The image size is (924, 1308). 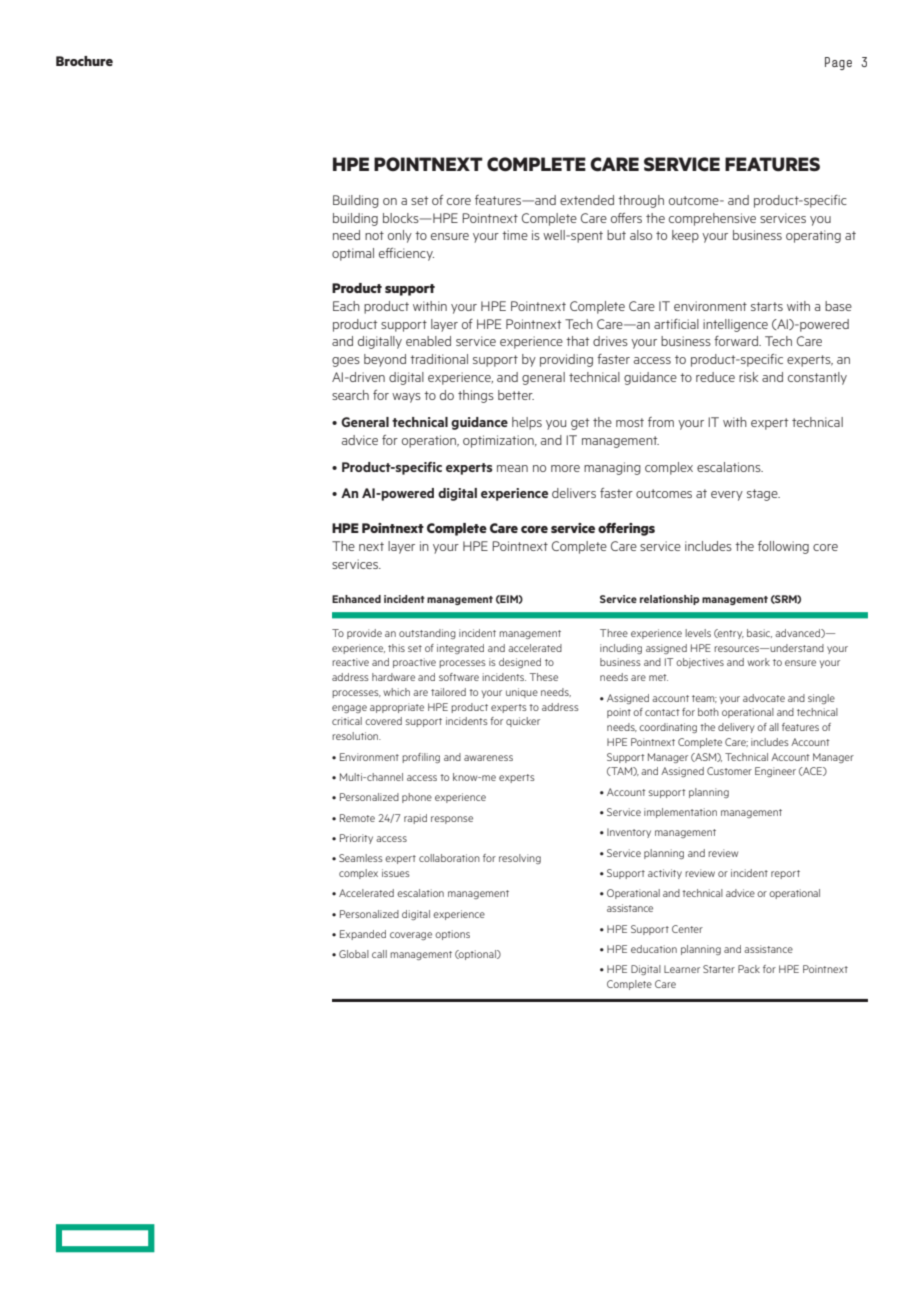 What do you see at coordinates (654, 949) in the document?
I see `education` at bounding box center [654, 949].
